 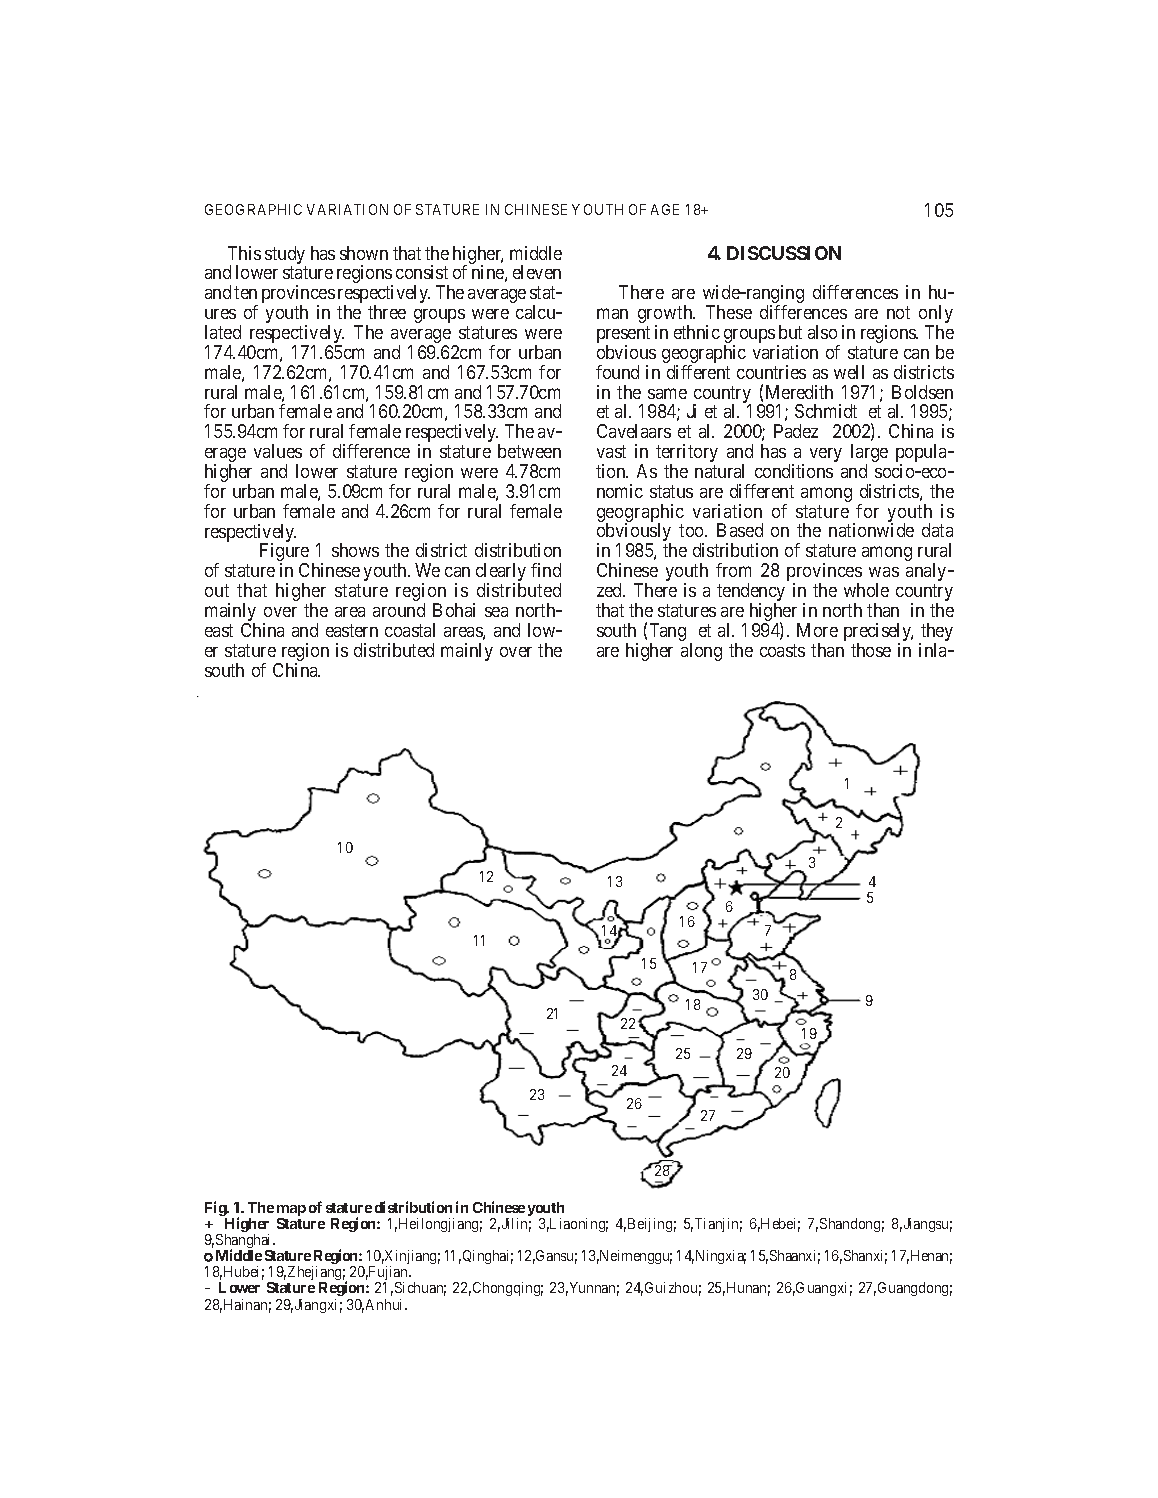 What do you see at coordinates (364, 253) in the screenshot?
I see `shown` at bounding box center [364, 253].
